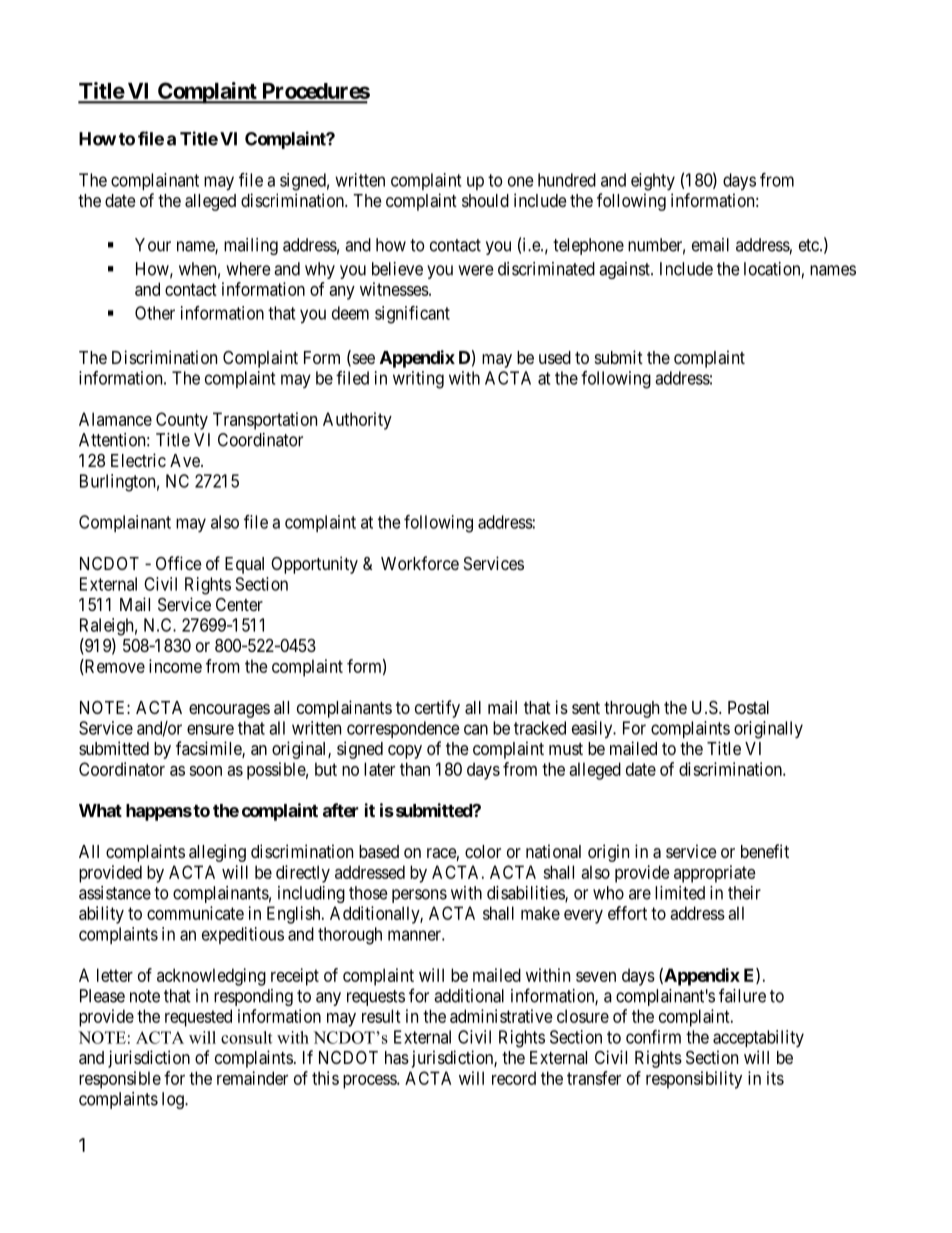 The image size is (952, 1233). I want to click on used, so click(555, 357).
